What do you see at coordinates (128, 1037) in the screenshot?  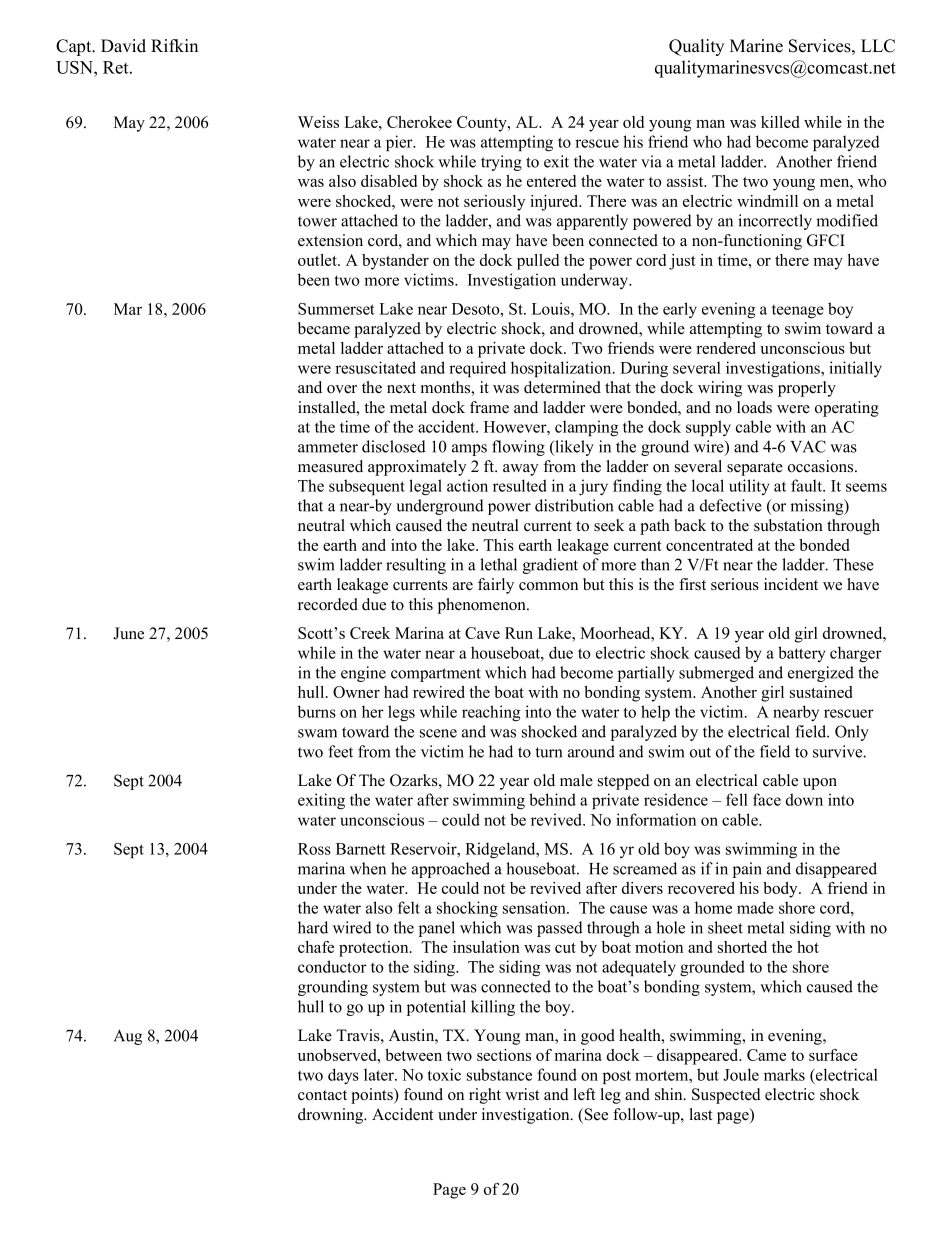 I see `Aug` at bounding box center [128, 1037].
